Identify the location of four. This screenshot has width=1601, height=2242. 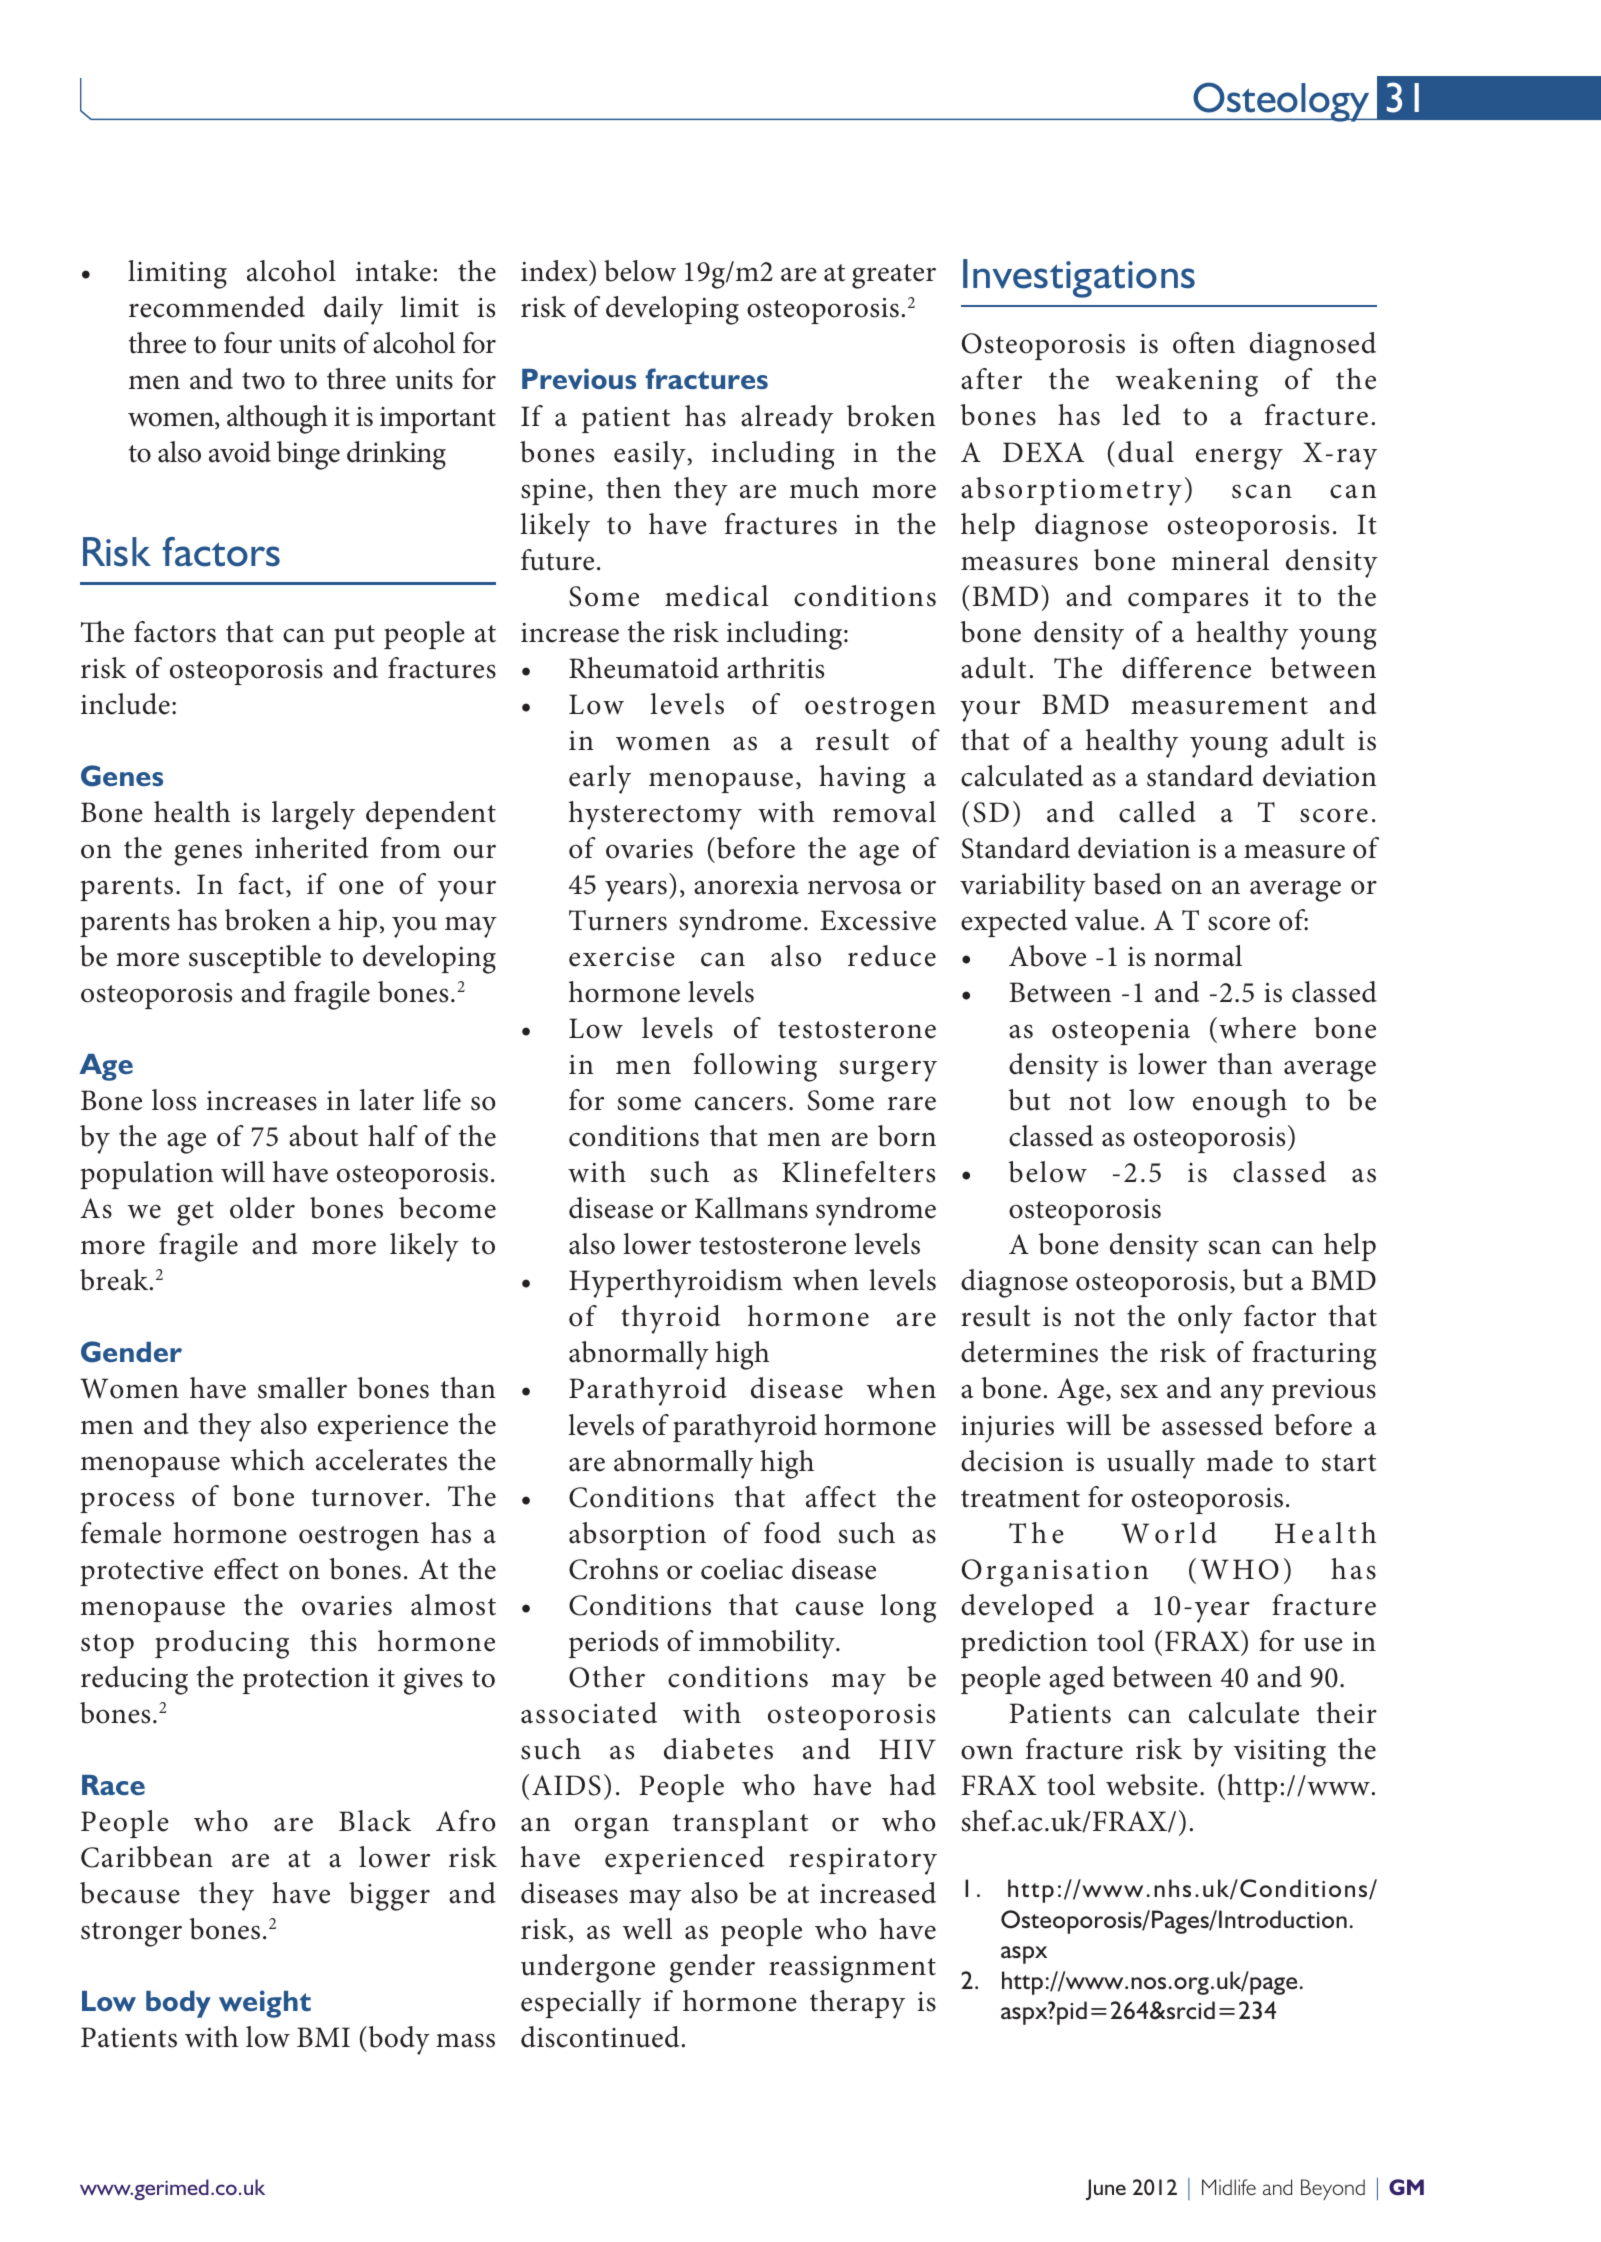
(248, 343).
